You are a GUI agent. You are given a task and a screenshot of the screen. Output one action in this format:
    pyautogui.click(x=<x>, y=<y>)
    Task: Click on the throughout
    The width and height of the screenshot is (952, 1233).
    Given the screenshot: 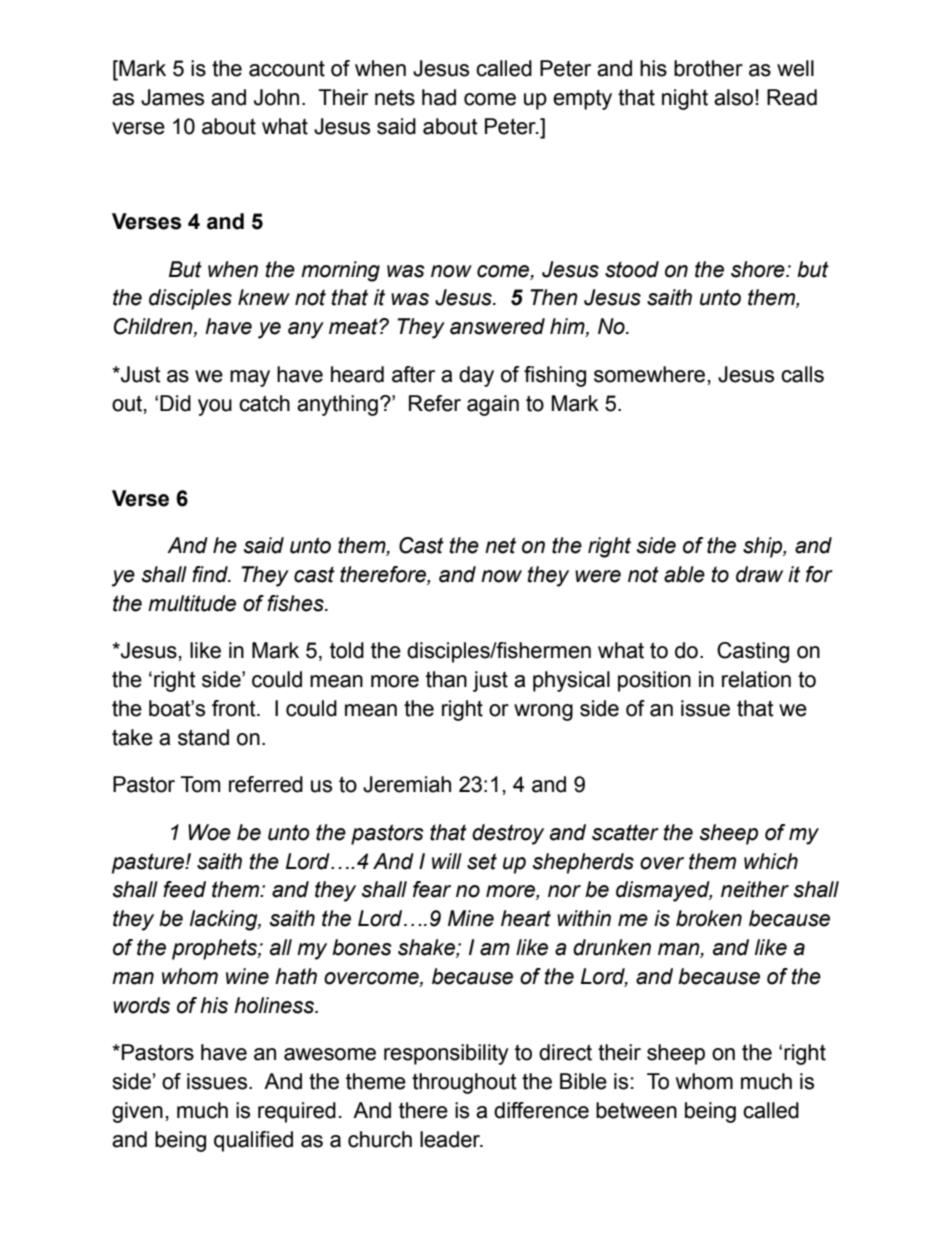 What is the action you would take?
    pyautogui.click(x=464, y=1083)
